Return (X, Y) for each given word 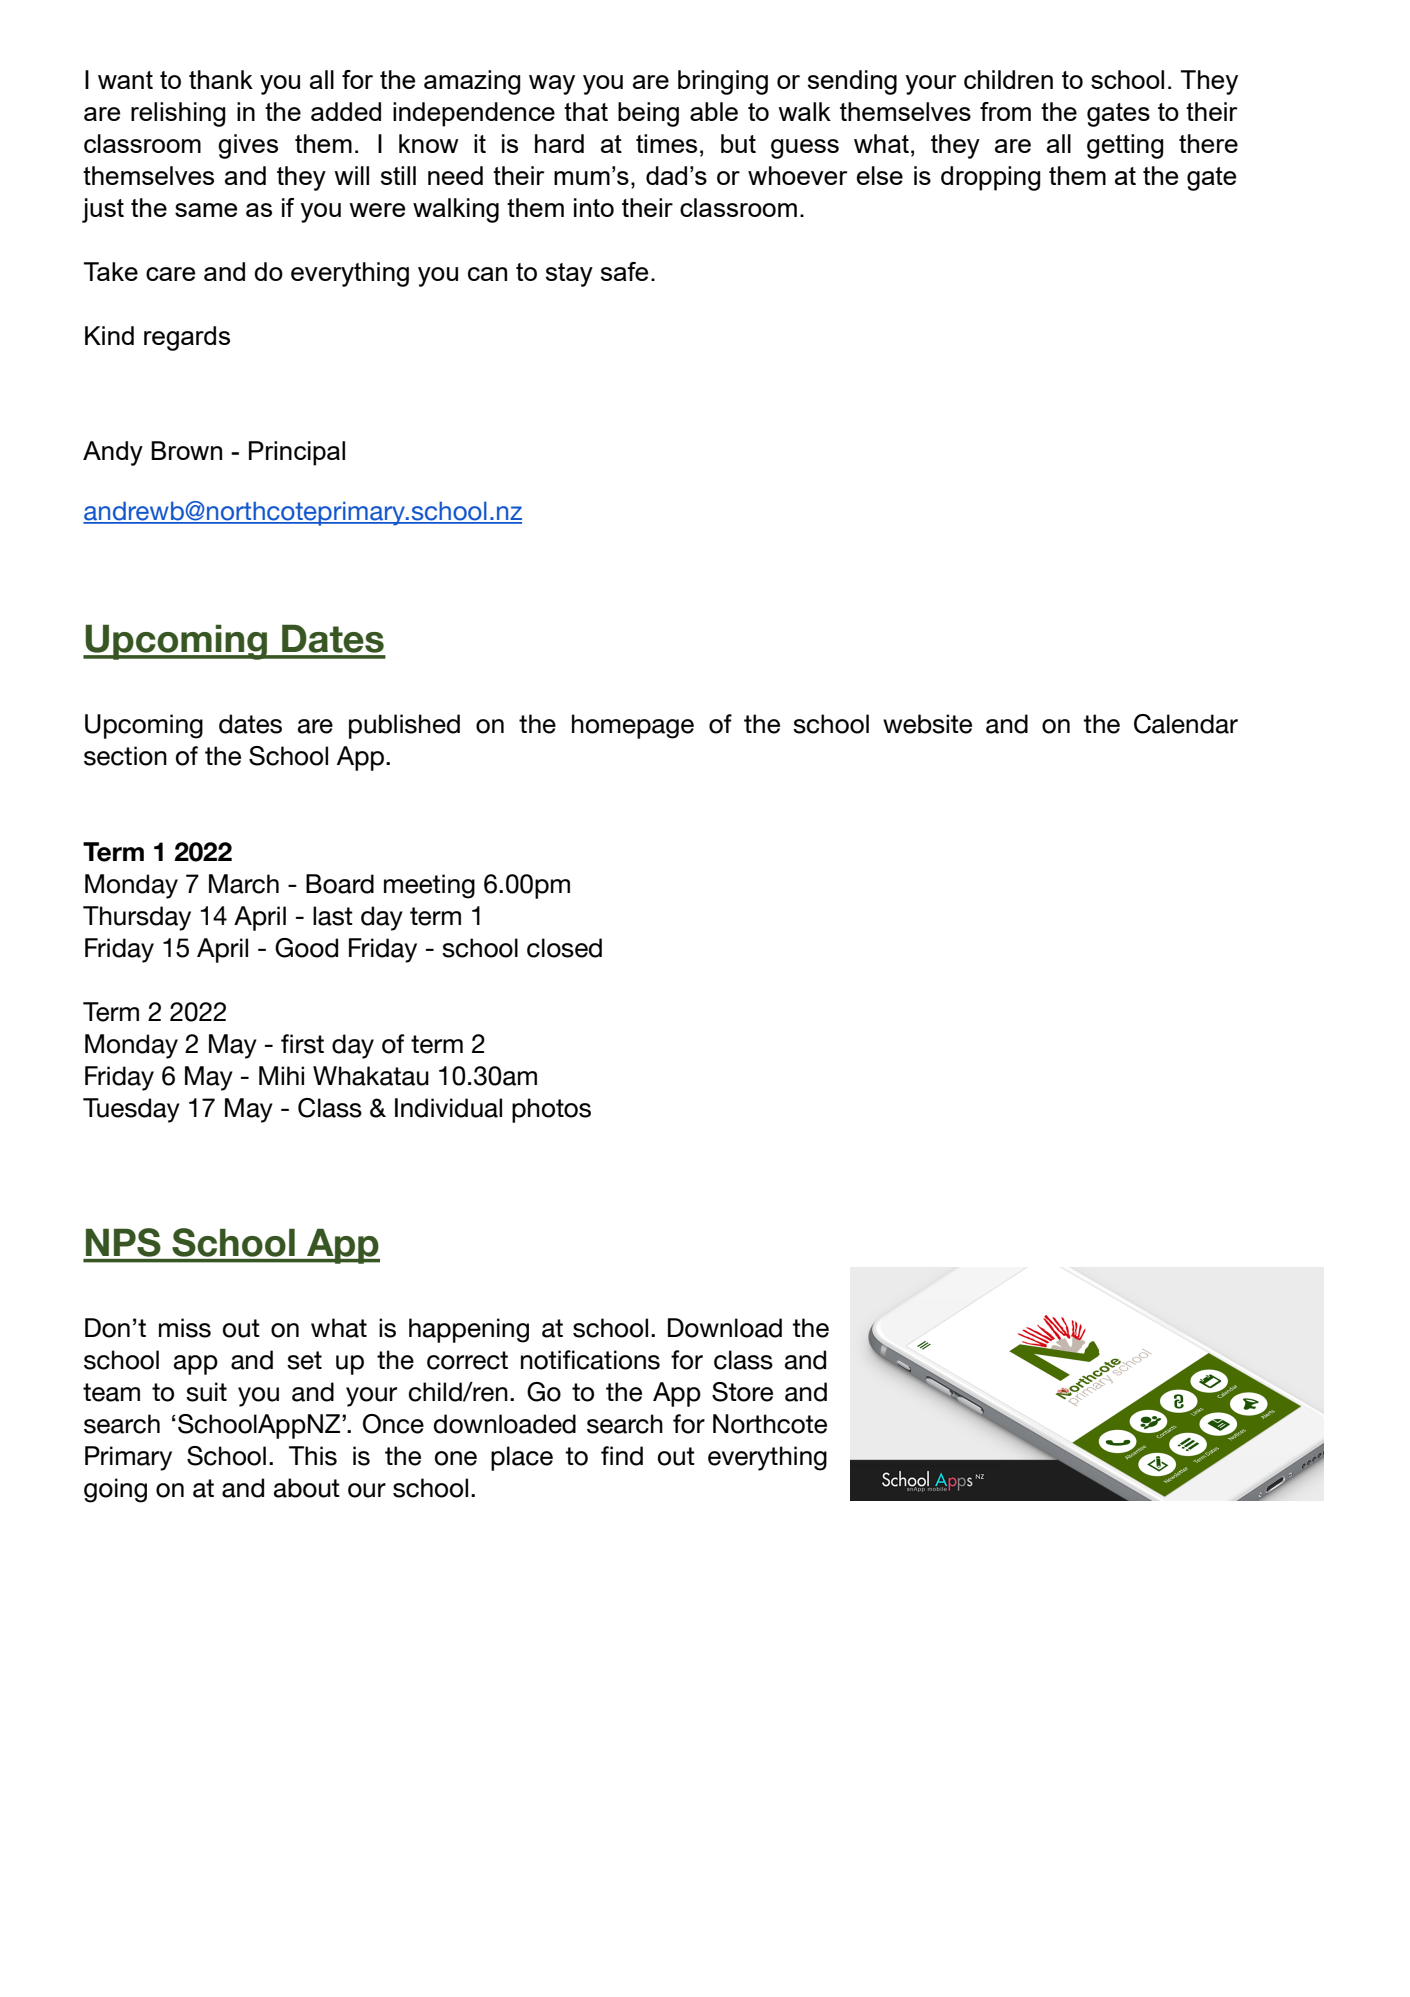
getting (1125, 146)
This (313, 1456)
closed (564, 948)
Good (306, 948)
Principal (297, 453)
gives (248, 146)
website (927, 724)
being (648, 114)
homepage (633, 726)
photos (551, 1110)
